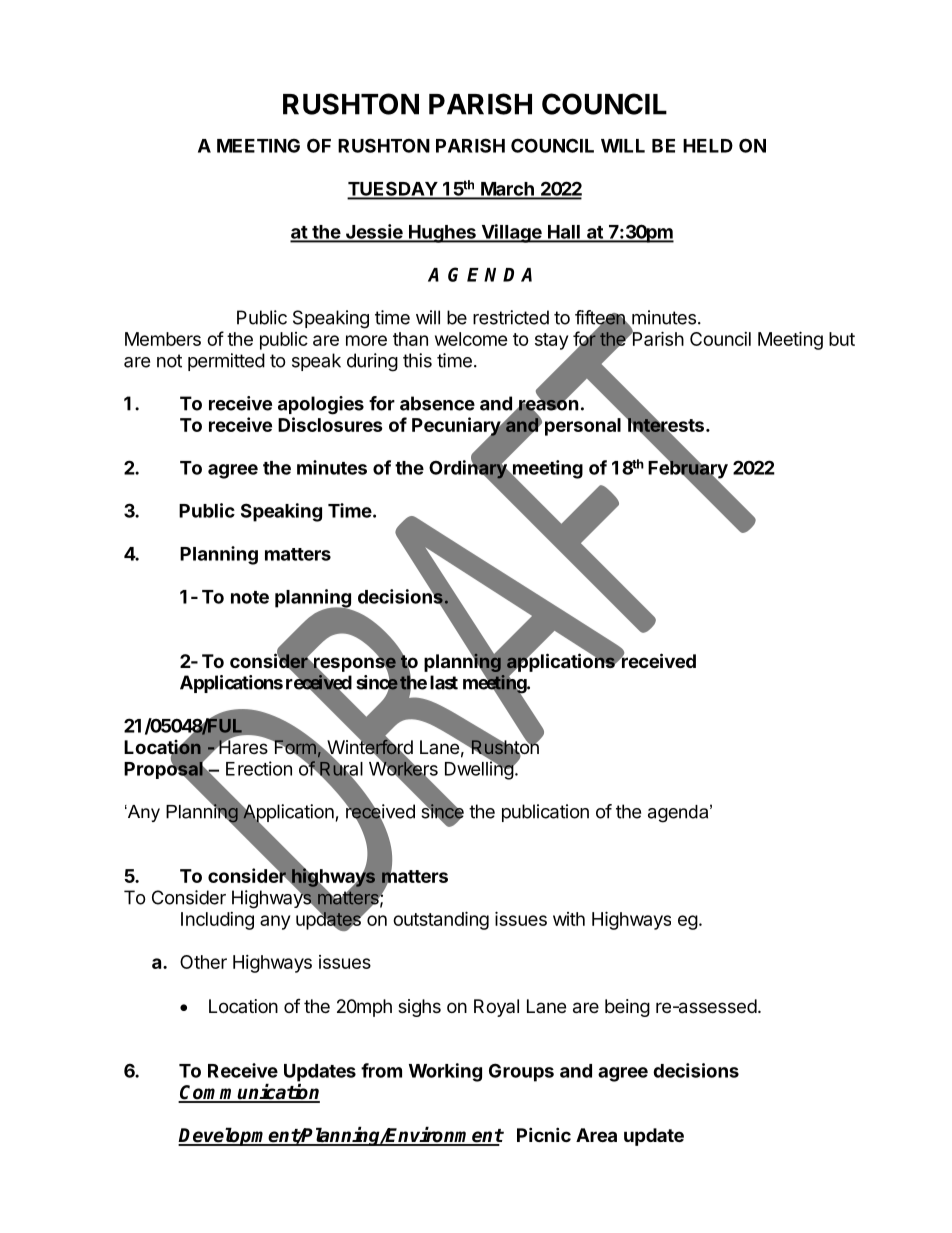 This screenshot has width=952, height=1233. I want to click on with, so click(569, 919).
